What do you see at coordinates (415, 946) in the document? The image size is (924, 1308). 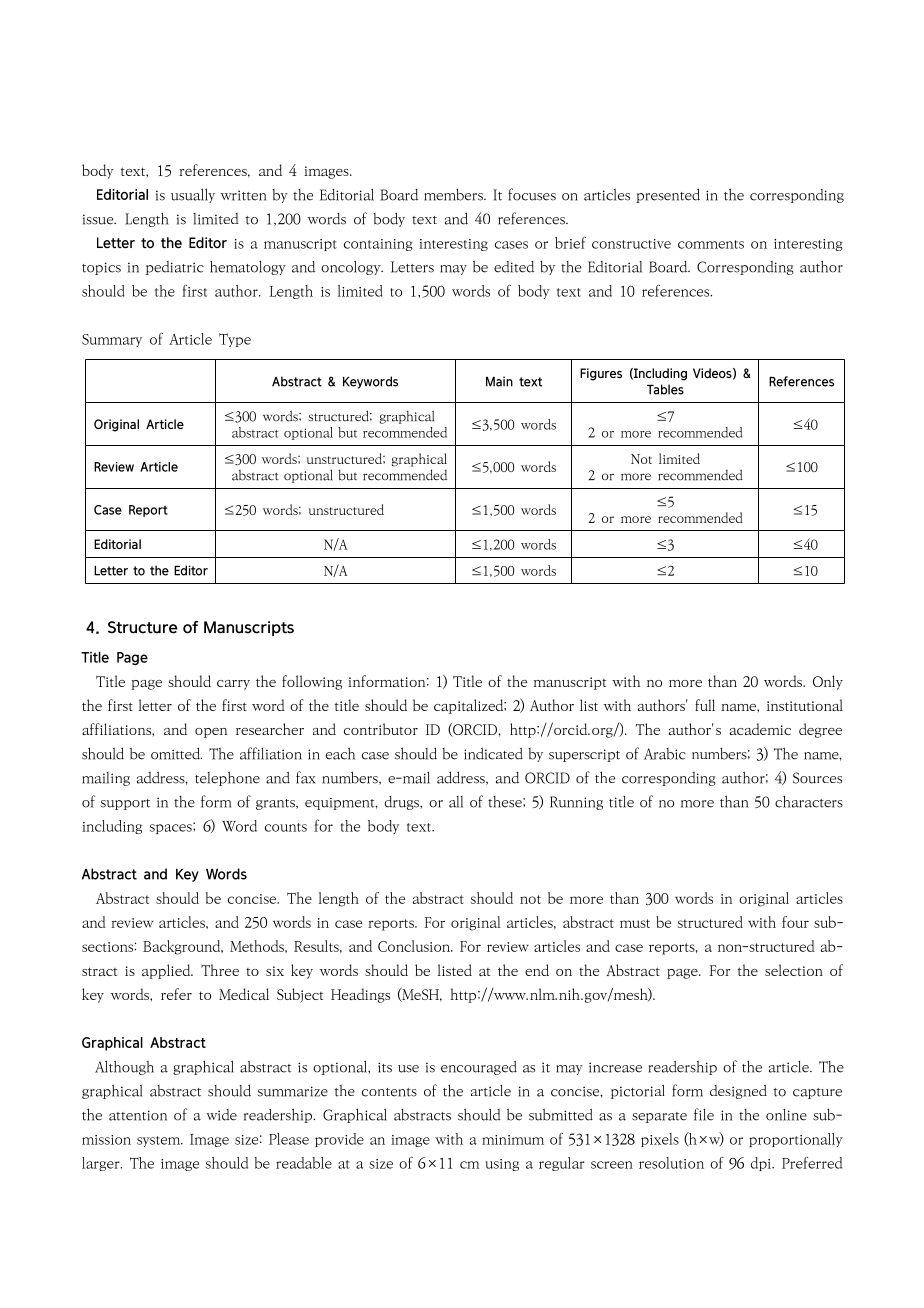 I see `Conclusion` at bounding box center [415, 946].
